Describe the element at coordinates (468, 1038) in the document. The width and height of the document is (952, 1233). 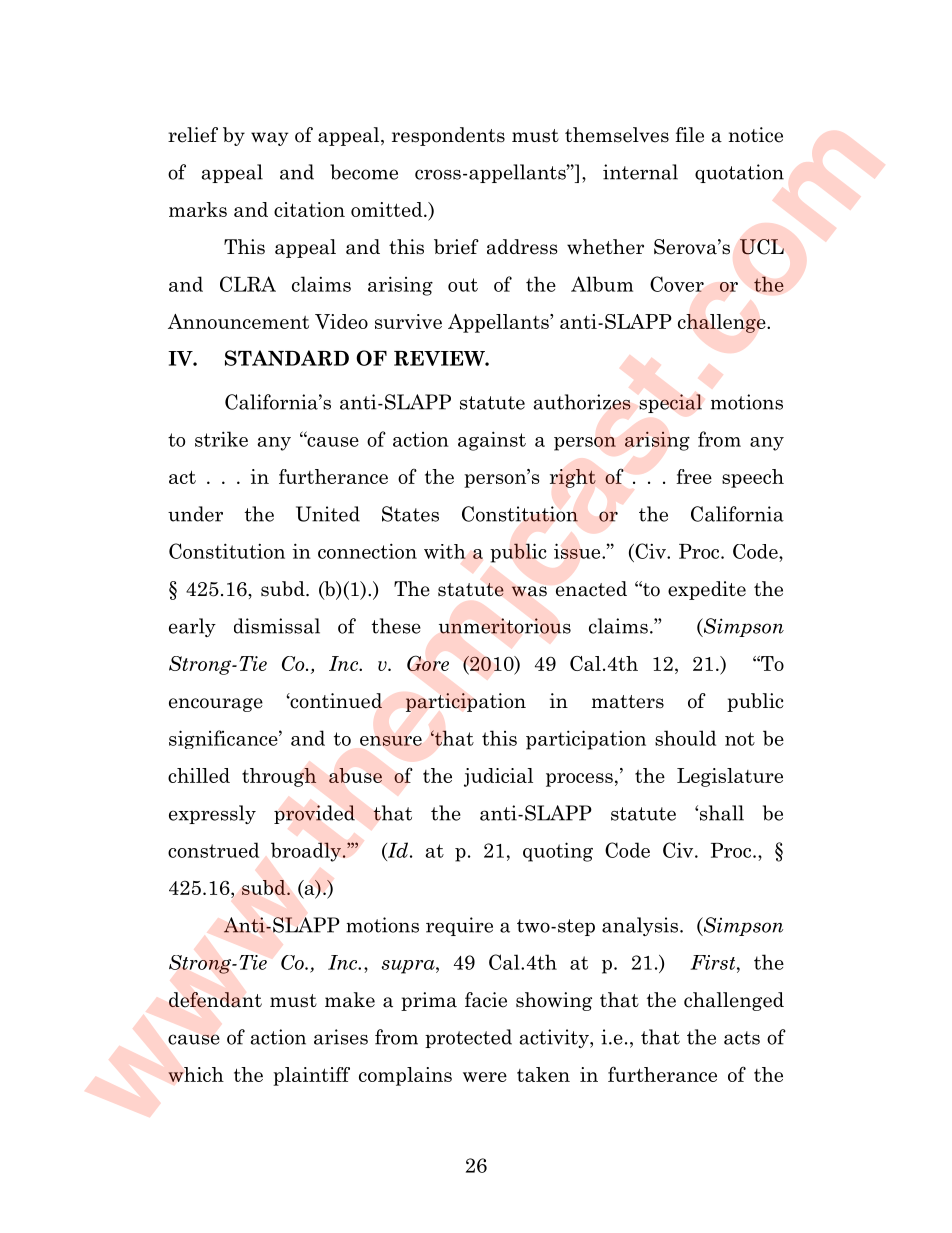
I see `protected` at that location.
